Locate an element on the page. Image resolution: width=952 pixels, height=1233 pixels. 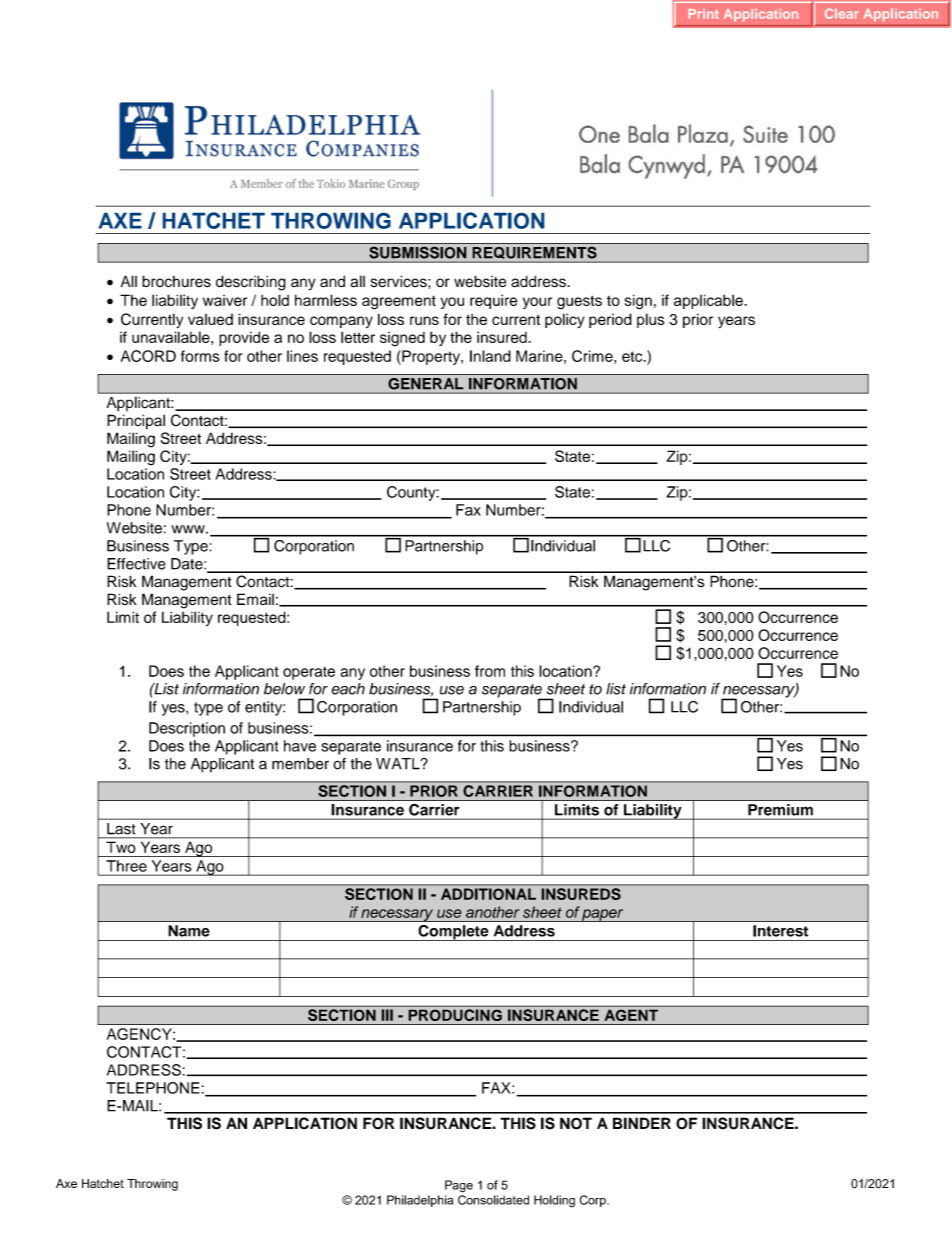
Principal is located at coordinates (136, 421).
